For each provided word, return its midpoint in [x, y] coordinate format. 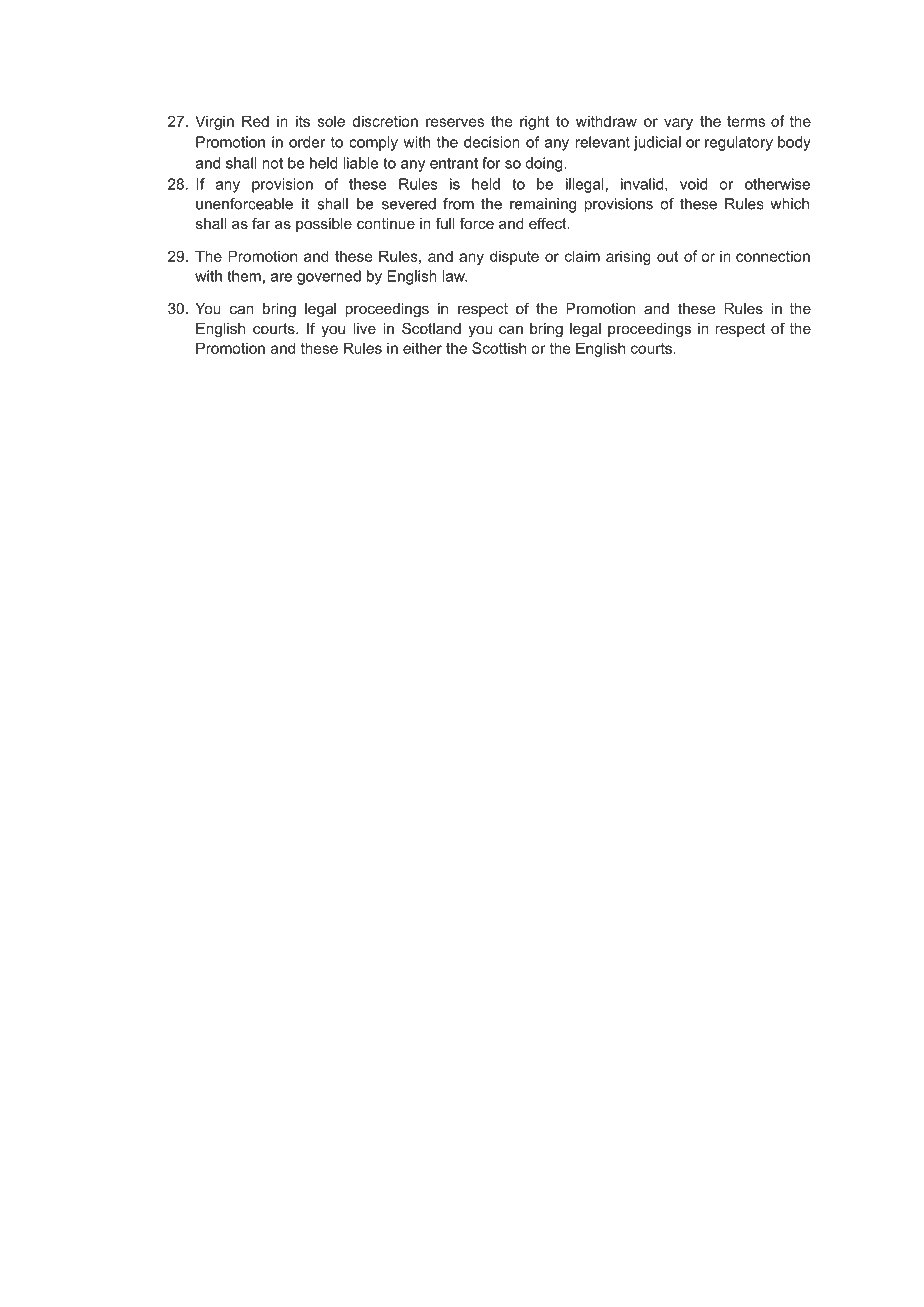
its [303, 121]
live [364, 328]
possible [324, 225]
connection [773, 256]
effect [549, 223]
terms [746, 121]
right [535, 122]
